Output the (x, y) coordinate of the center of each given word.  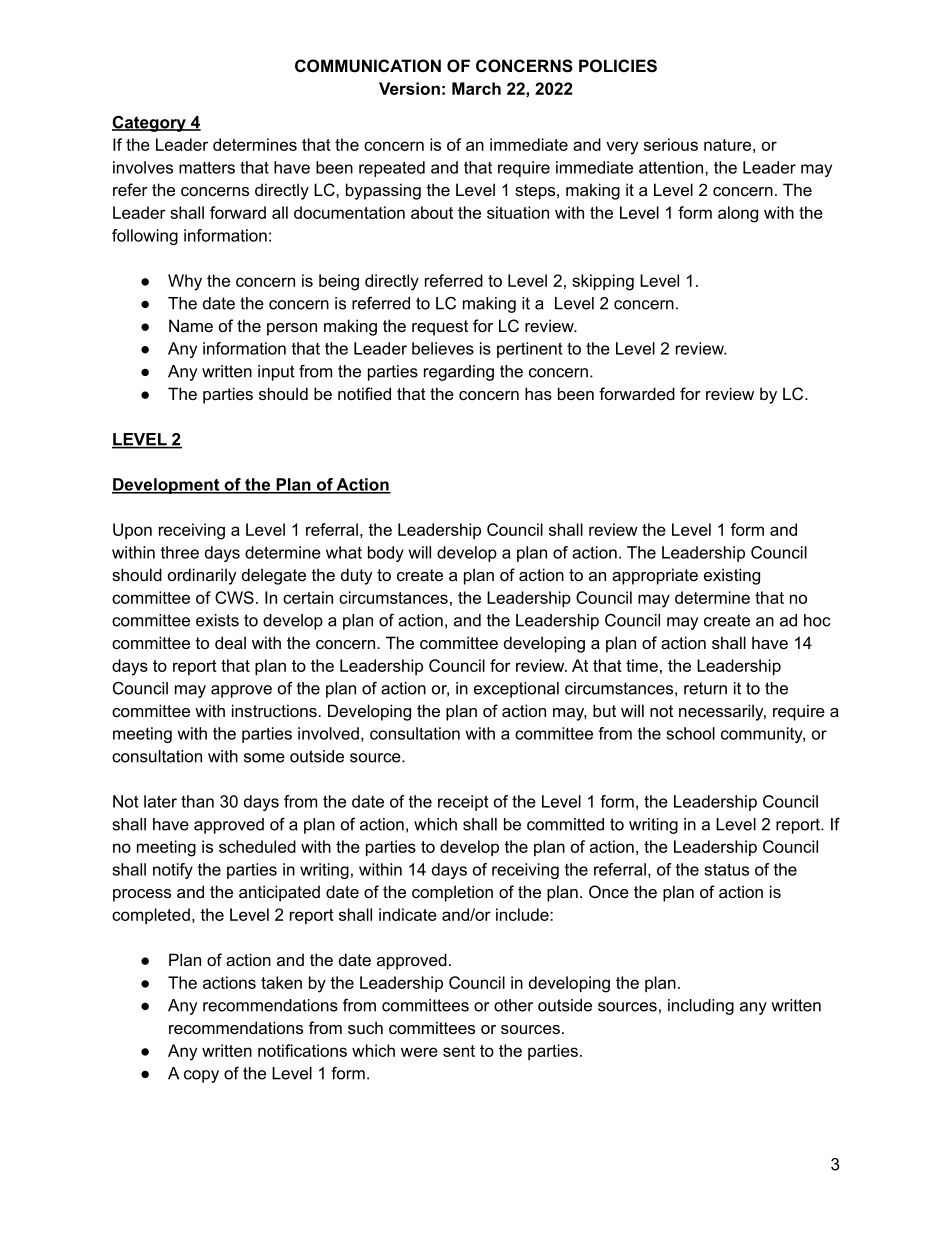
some (264, 758)
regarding (459, 373)
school (690, 733)
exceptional (516, 690)
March (476, 88)
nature (727, 145)
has (538, 393)
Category (150, 123)
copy (201, 1076)
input (276, 373)
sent (459, 1051)
